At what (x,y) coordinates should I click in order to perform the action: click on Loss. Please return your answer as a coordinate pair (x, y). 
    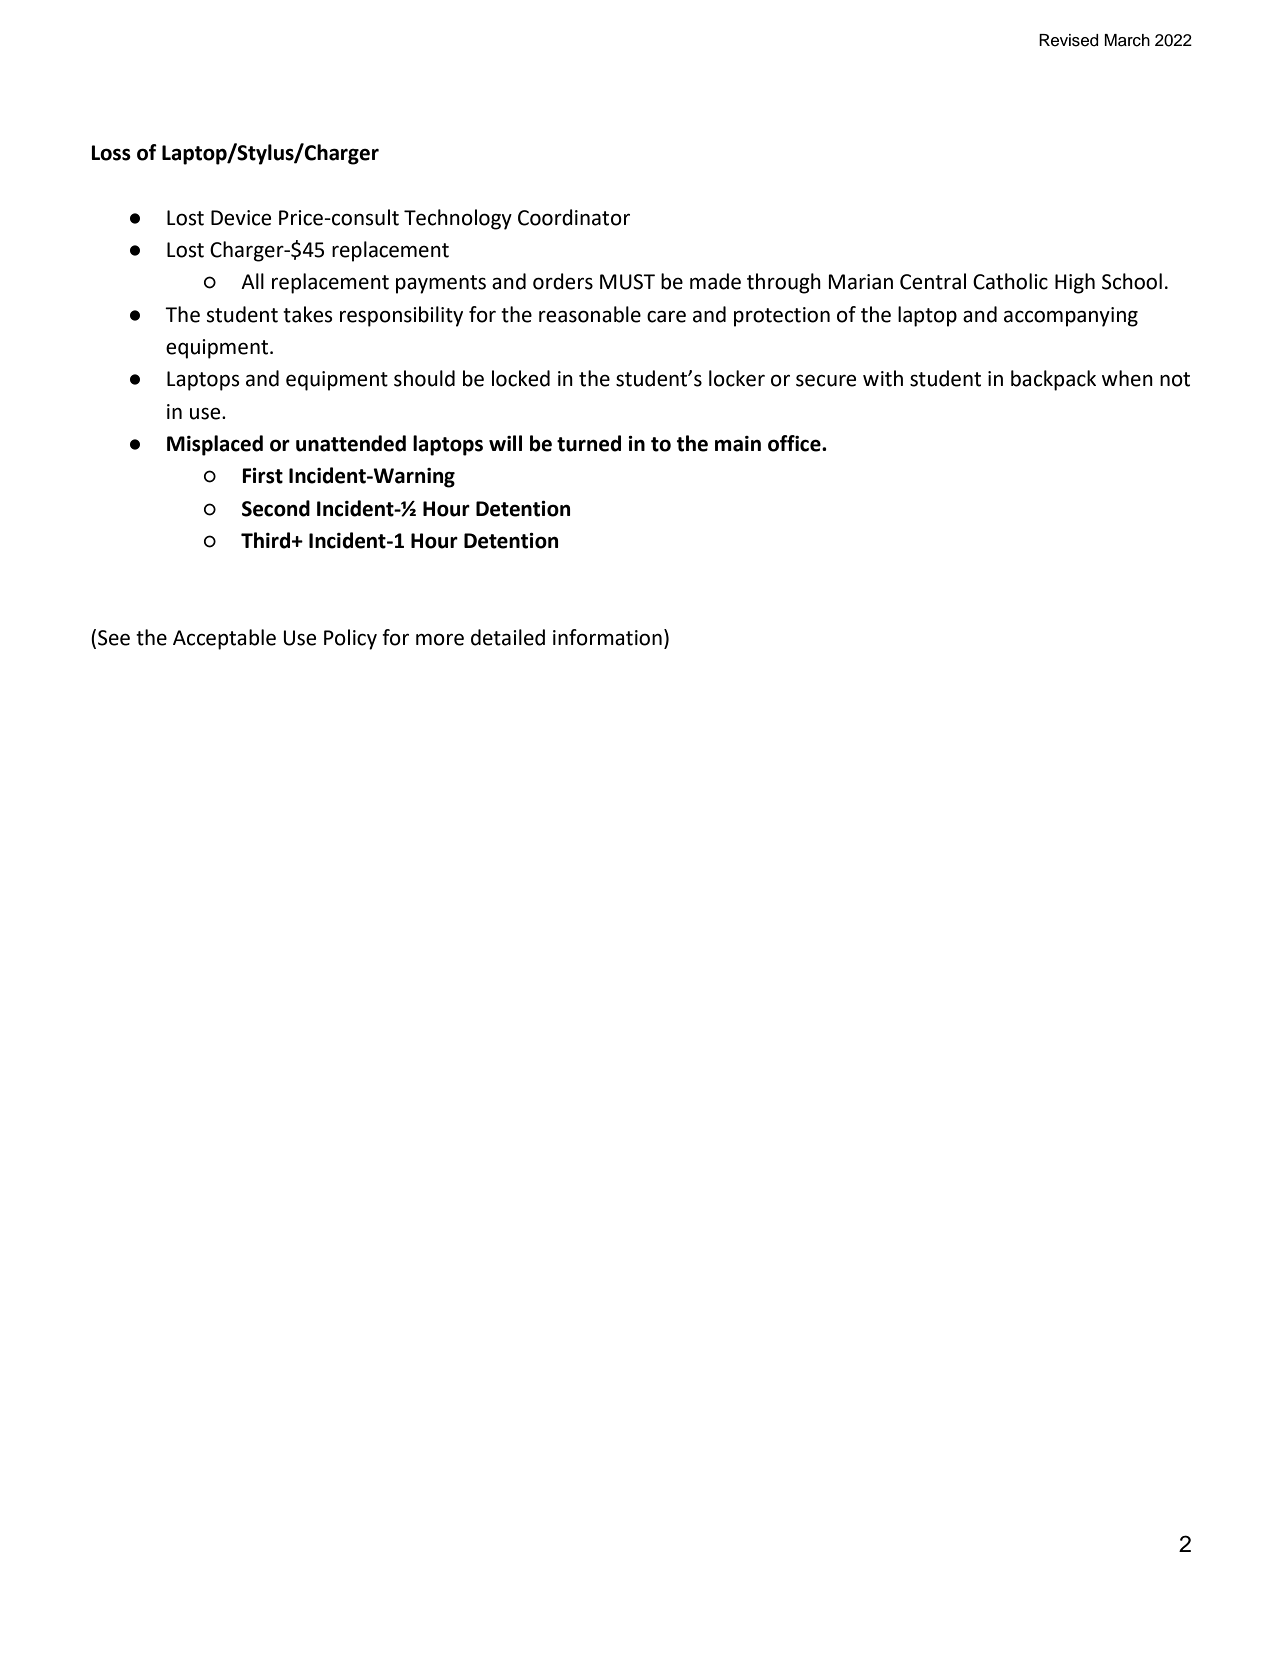
    Looking at the image, I should click on (111, 153).
